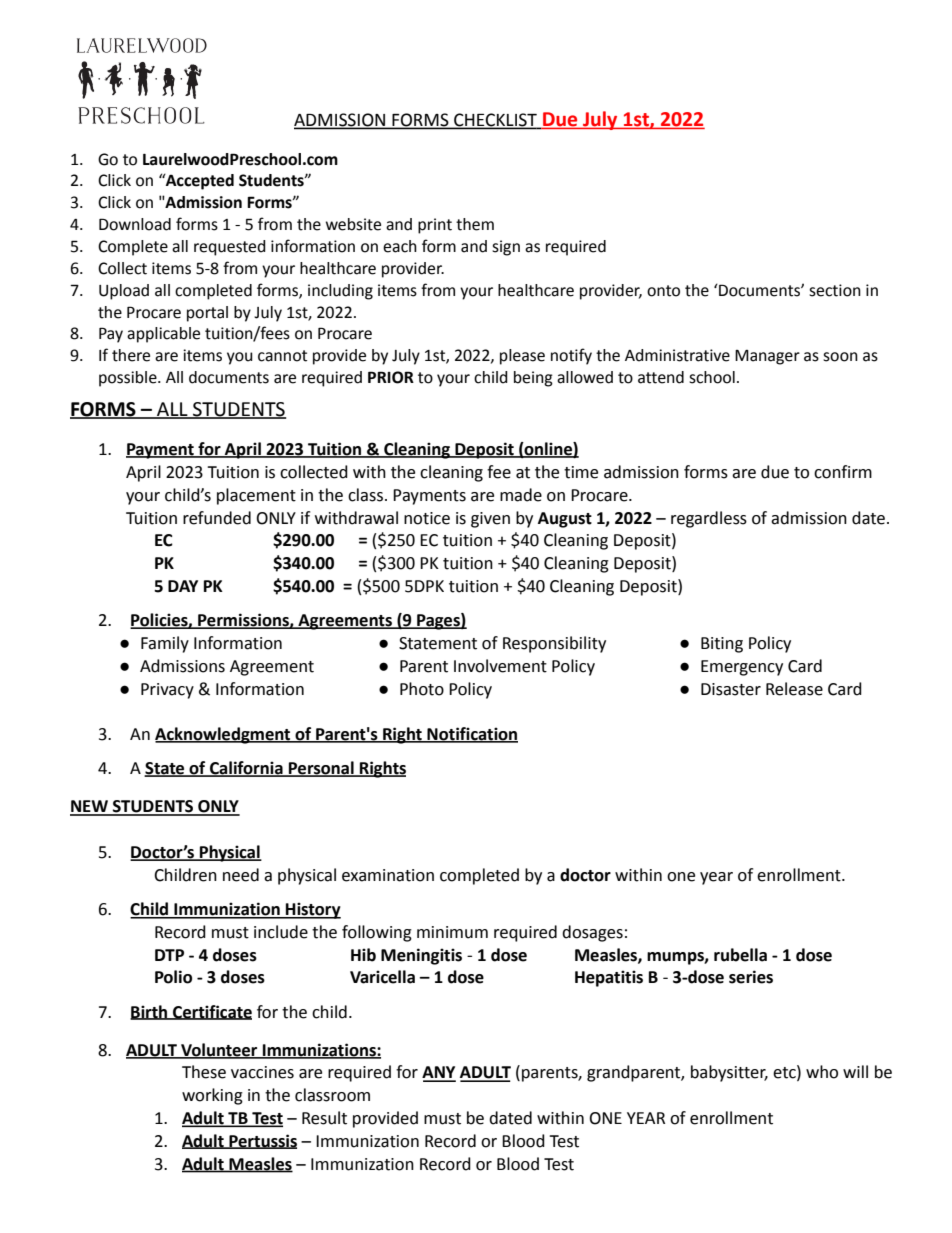 The height and width of the screenshot is (1233, 952). What do you see at coordinates (500, 666) in the screenshot?
I see `Involvement` at bounding box center [500, 666].
